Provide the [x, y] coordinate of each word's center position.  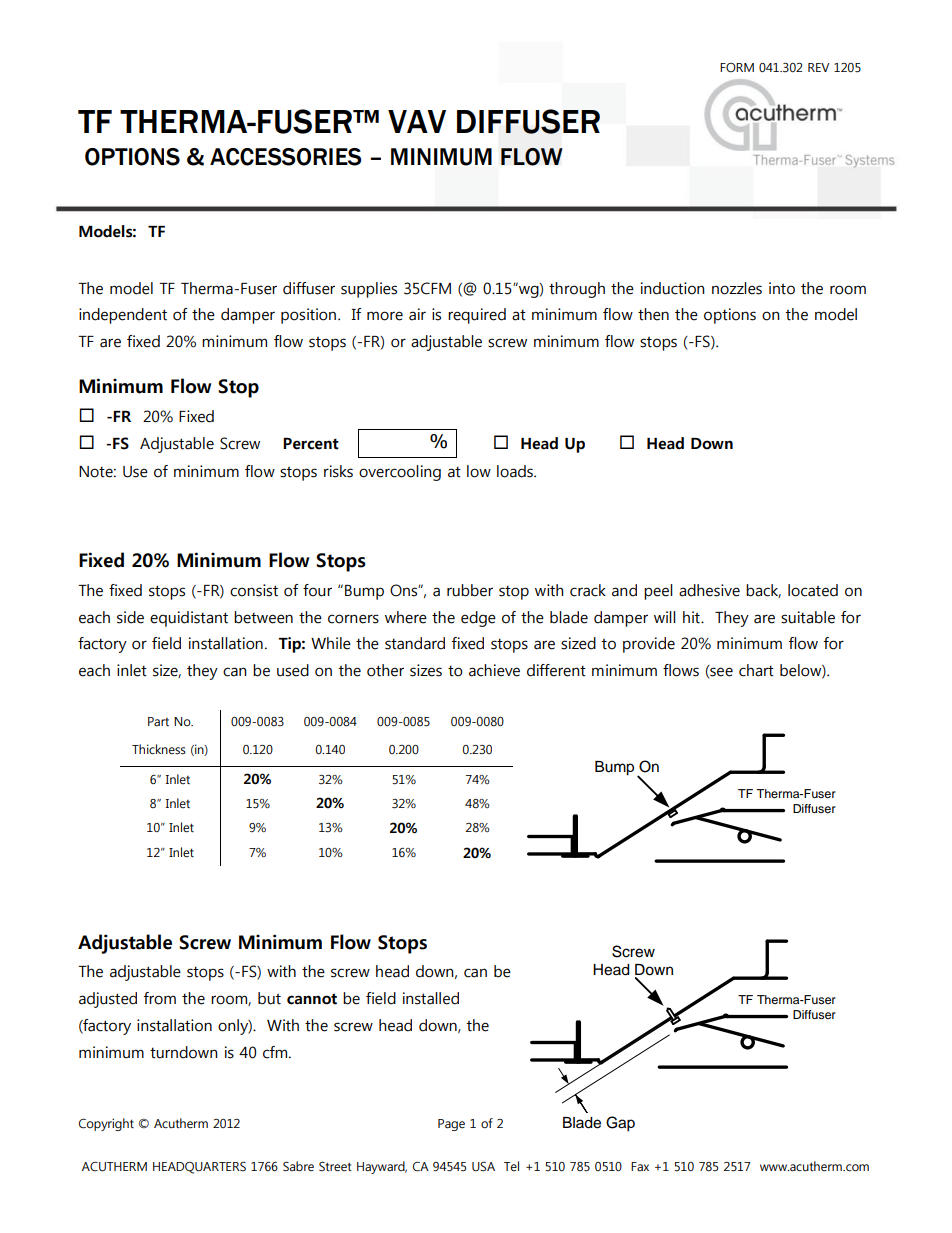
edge [478, 619]
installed [431, 998]
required [477, 316]
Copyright [106, 1124]
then [653, 314]
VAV [417, 121]
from [159, 998]
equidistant [189, 619]
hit [692, 617]
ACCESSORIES [285, 157]
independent [123, 316]
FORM [737, 68]
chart [756, 670]
